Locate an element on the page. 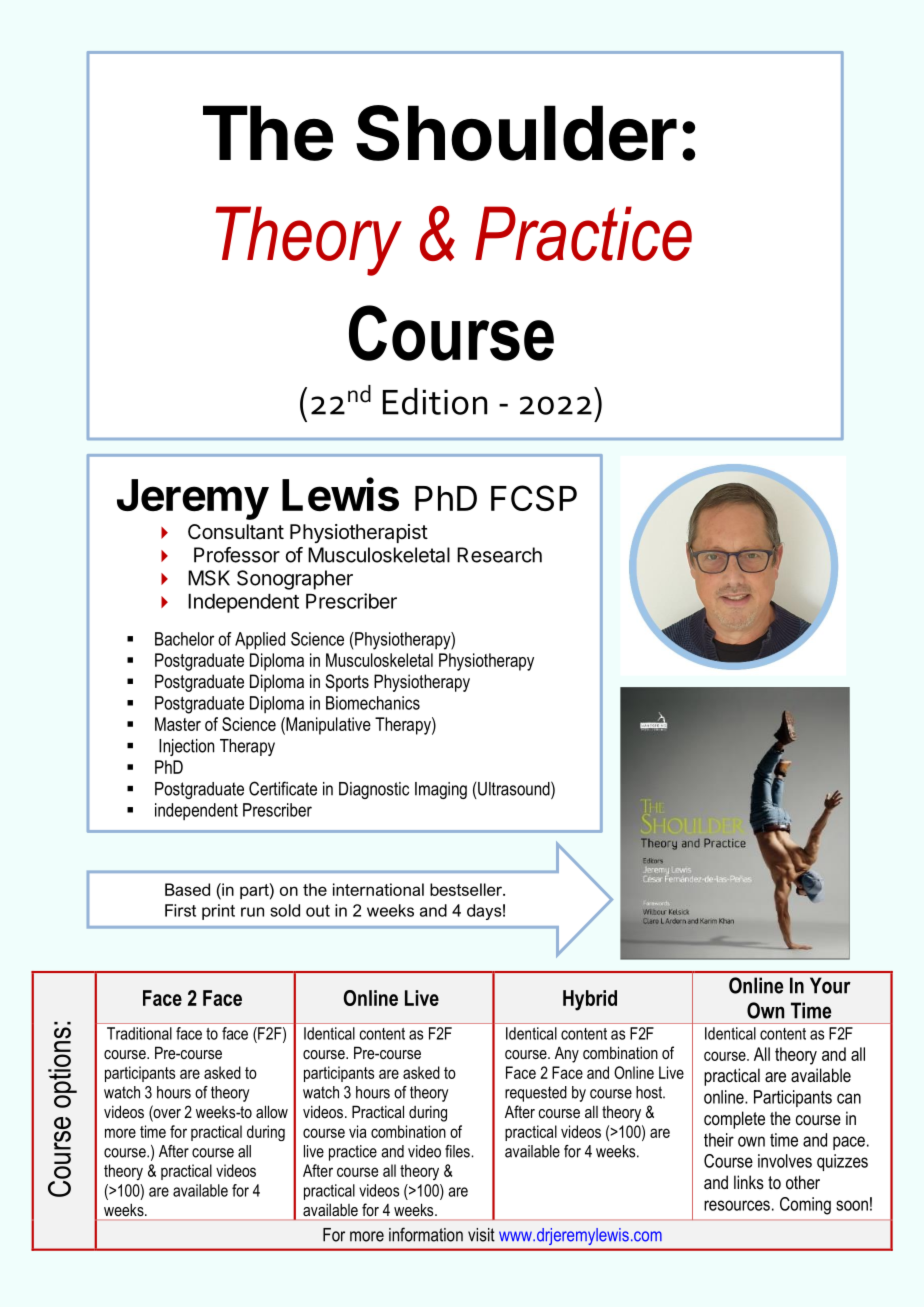 This image has width=924, height=1307. Imaging is located at coordinates (441, 790).
